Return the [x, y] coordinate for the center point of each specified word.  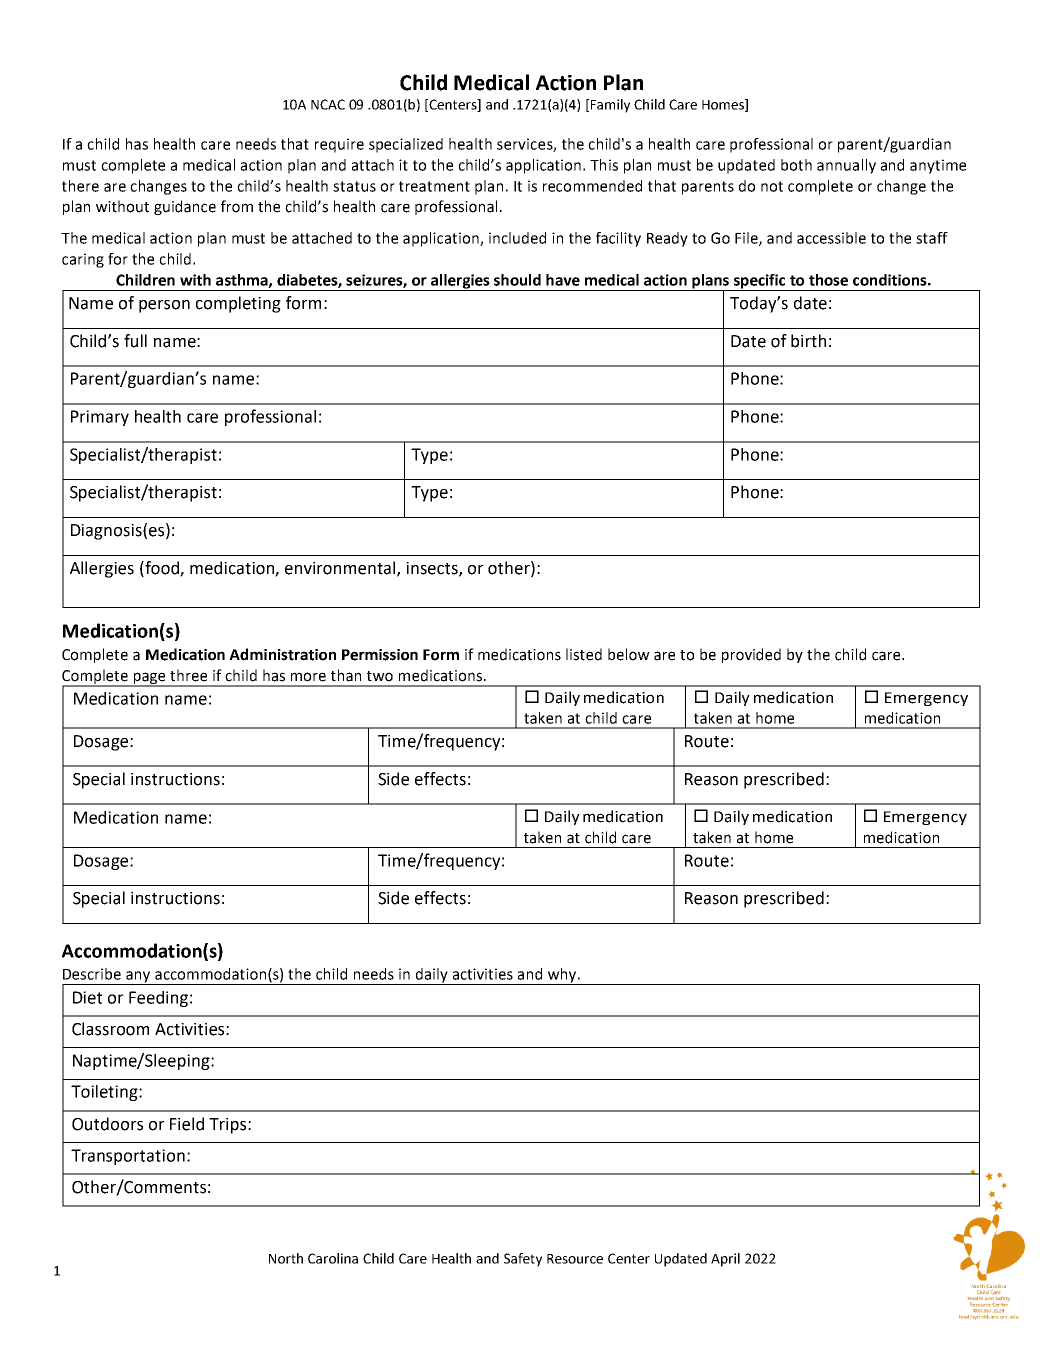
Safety [523, 1260]
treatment [434, 186]
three [188, 675]
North [286, 1258]
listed [584, 654]
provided [751, 655]
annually [846, 166]
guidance [185, 207]
